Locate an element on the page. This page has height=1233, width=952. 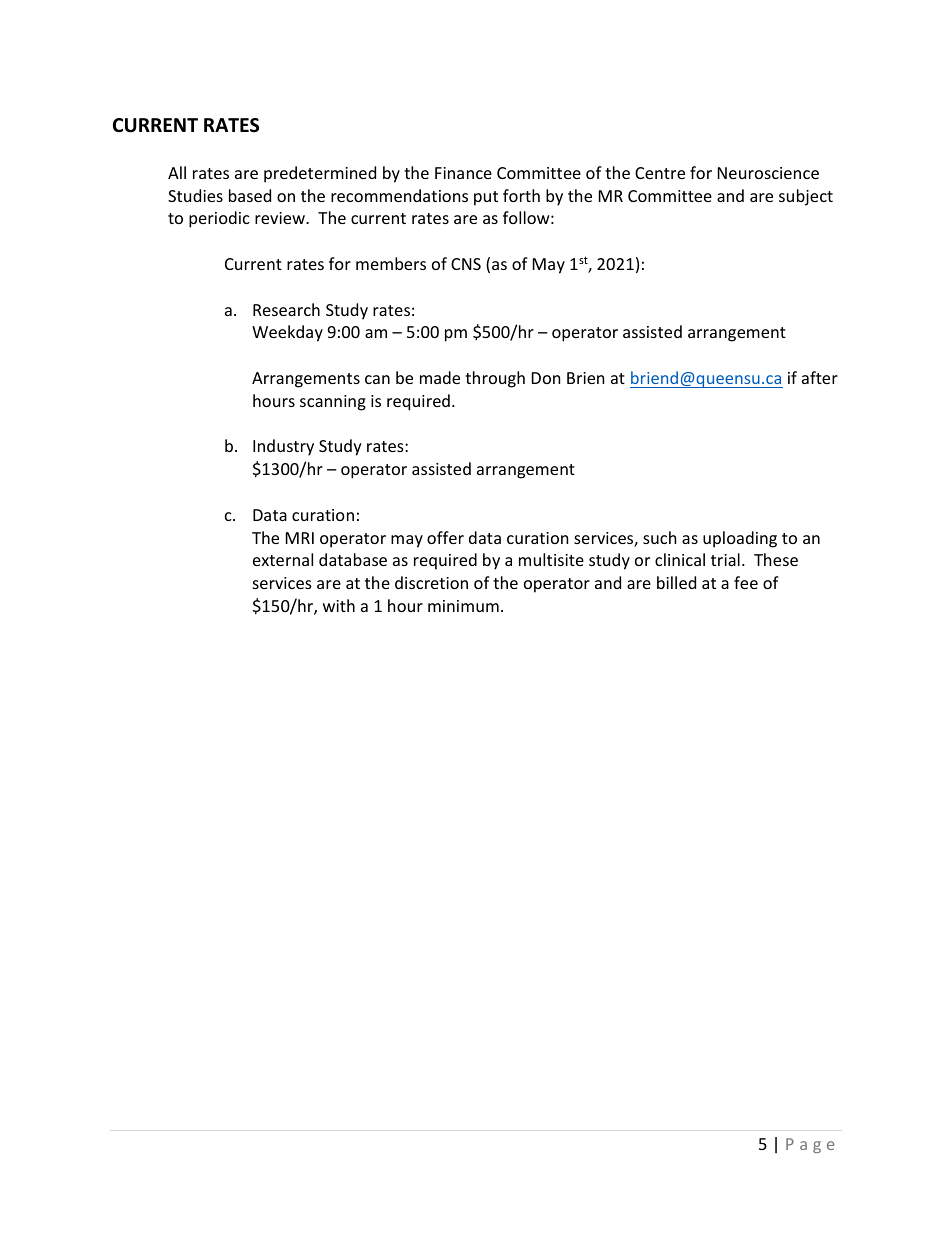
through is located at coordinates (495, 379).
